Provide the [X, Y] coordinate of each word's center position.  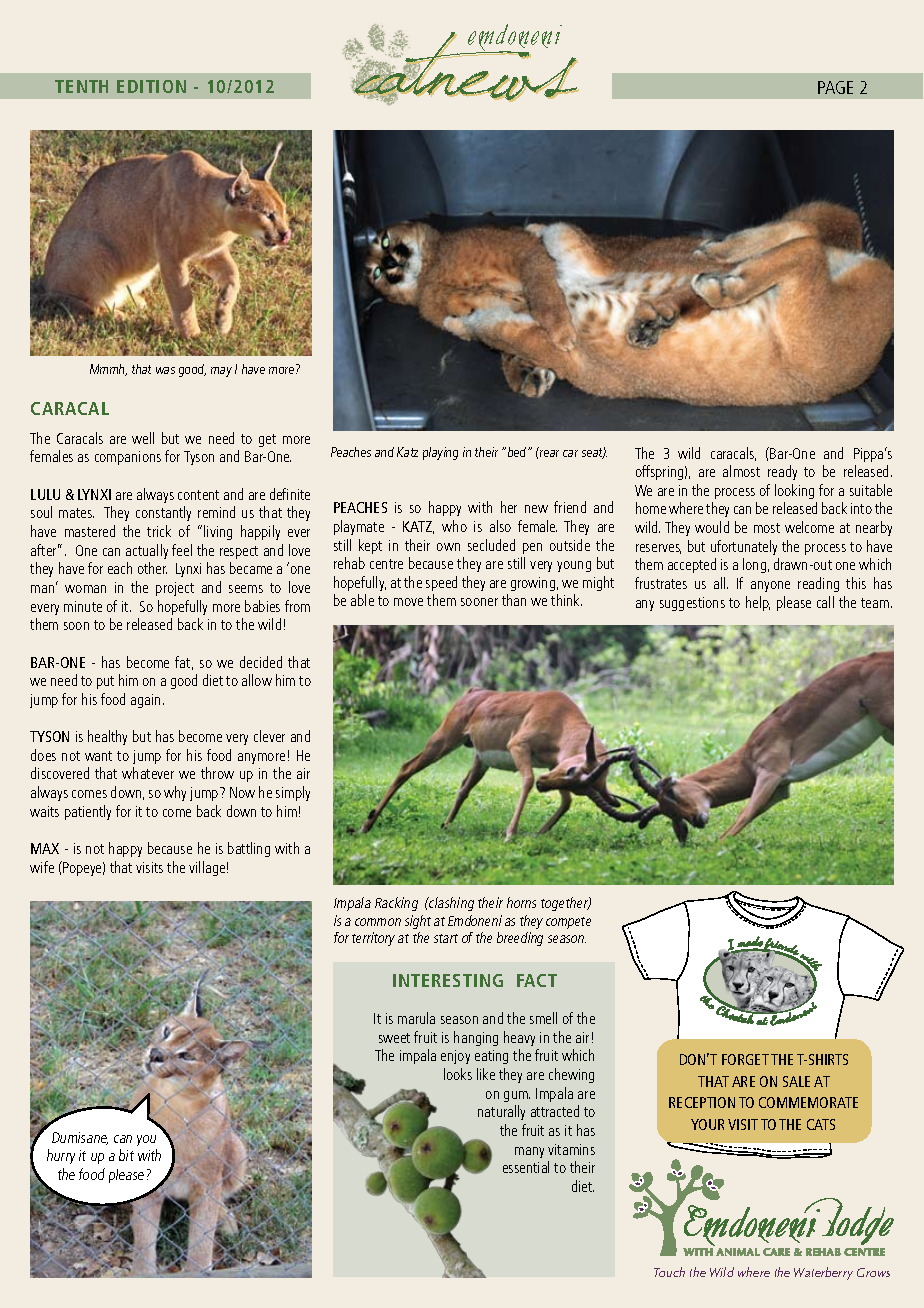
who [454, 526]
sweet [394, 1038]
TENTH [81, 86]
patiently [88, 812]
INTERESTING [448, 980]
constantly [163, 513]
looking [794, 491]
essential [526, 1167]
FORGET [745, 1059]
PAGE [835, 87]
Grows [873, 1272]
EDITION [151, 86]
